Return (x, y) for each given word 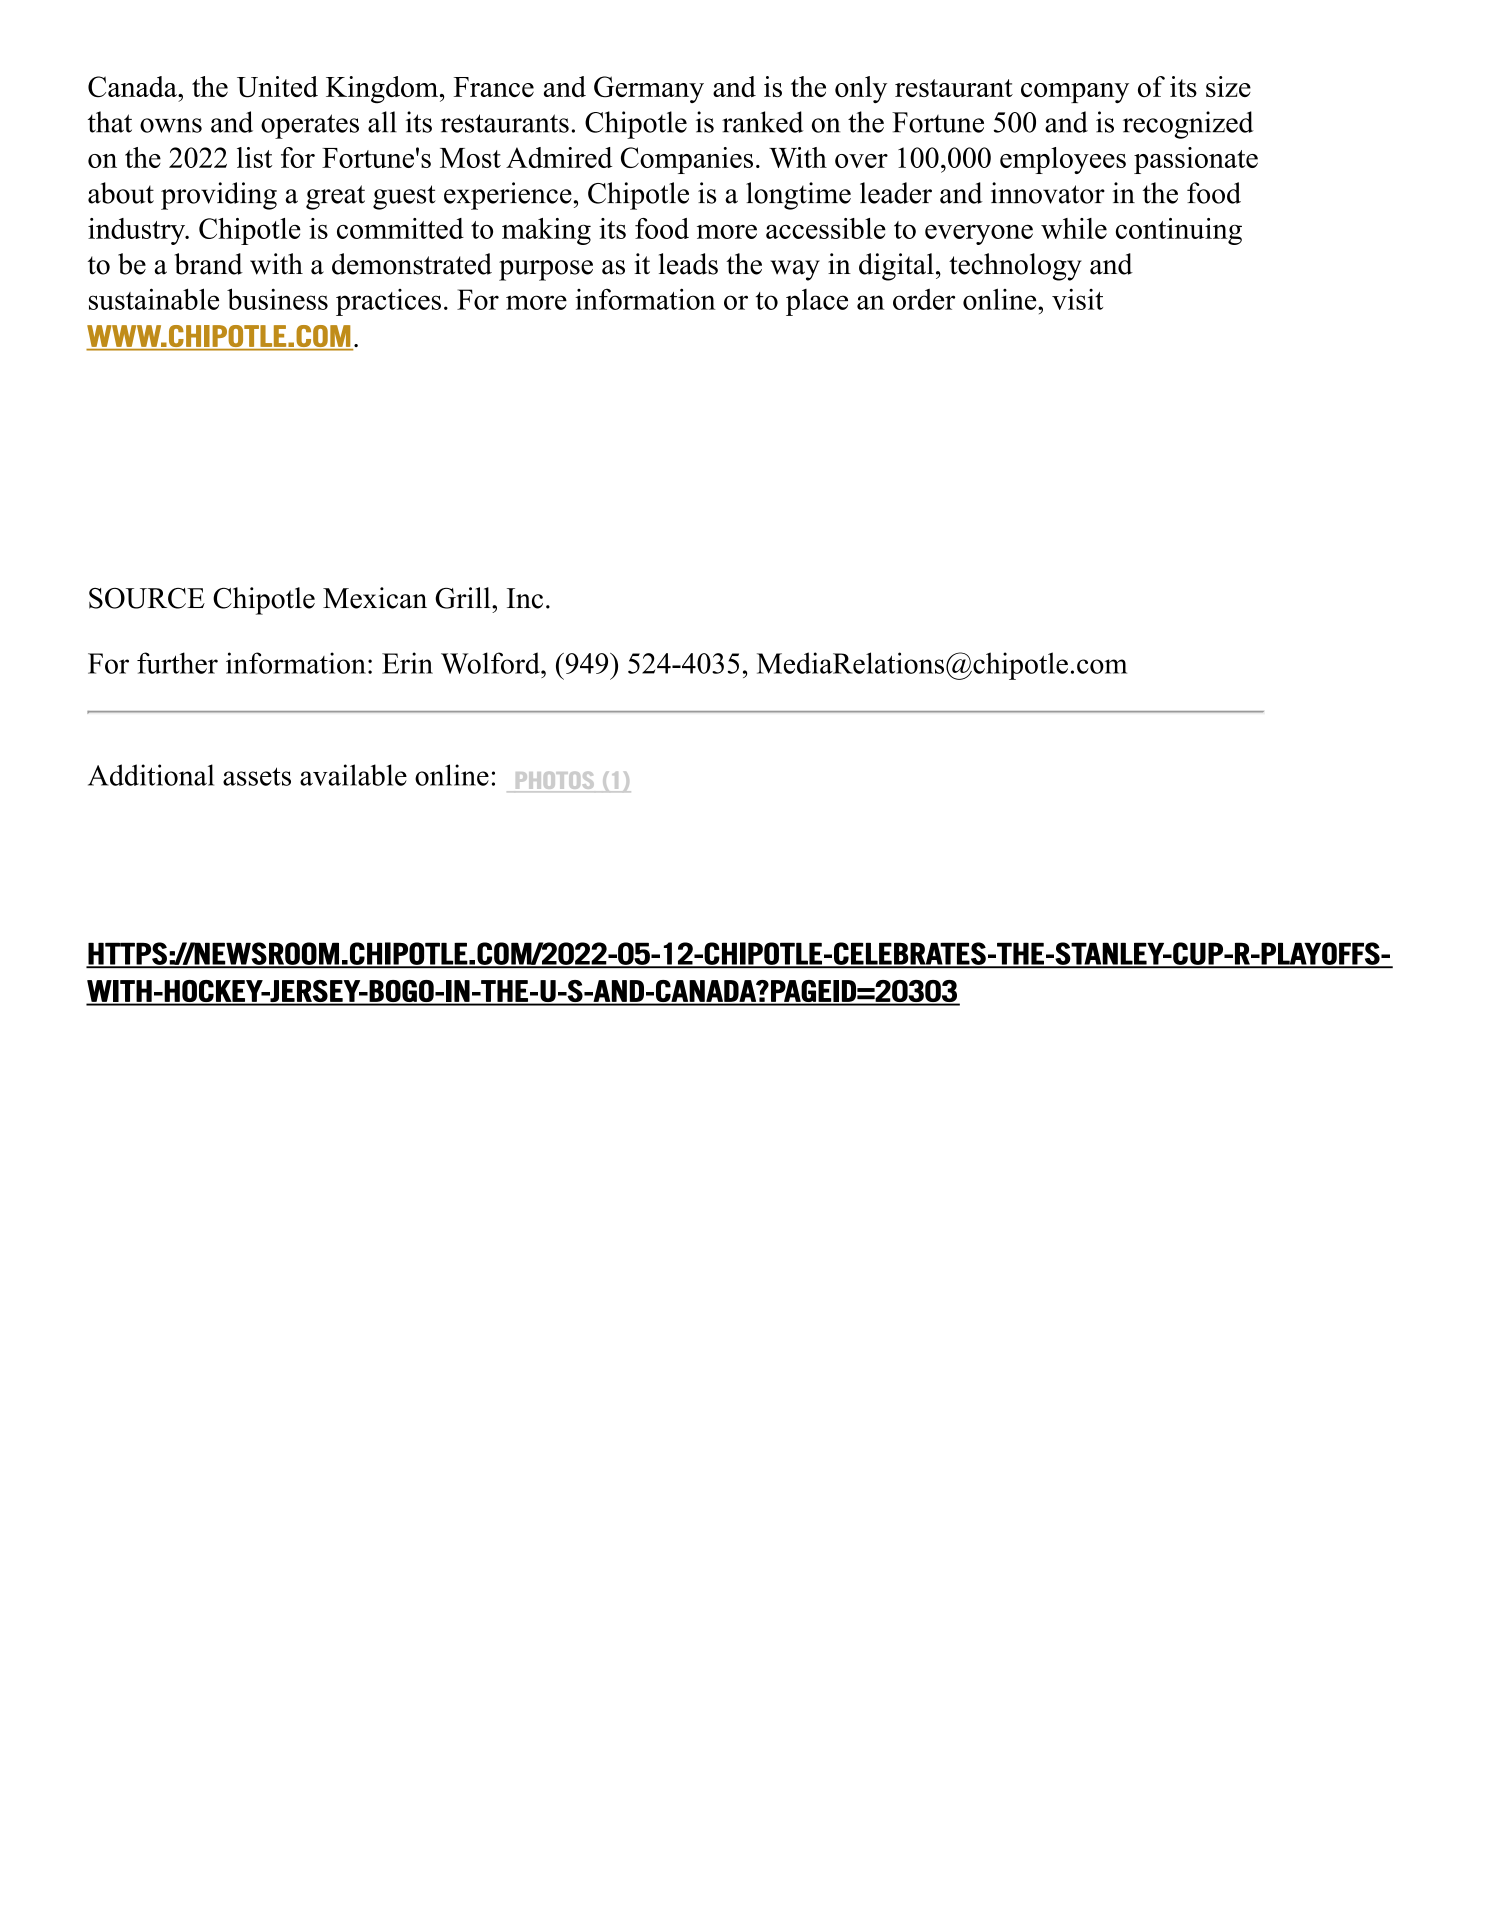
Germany (649, 89)
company (1075, 93)
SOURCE (147, 598)
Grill (464, 598)
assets (257, 776)
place (817, 302)
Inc (525, 598)
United (277, 87)
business (277, 299)
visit (1077, 299)
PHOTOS (554, 782)
